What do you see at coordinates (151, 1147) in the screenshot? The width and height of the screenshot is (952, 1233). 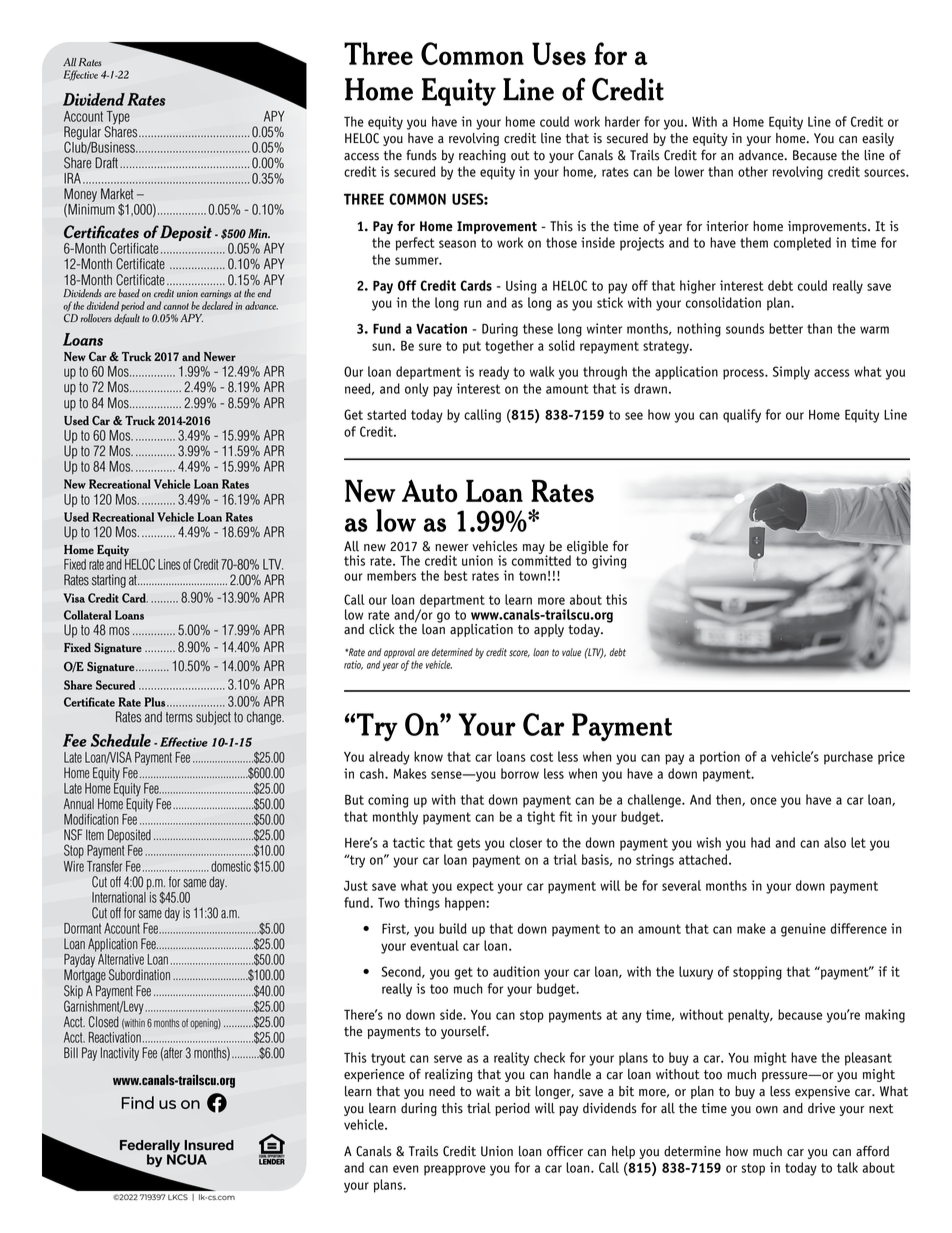 I see `Federally` at bounding box center [151, 1147].
